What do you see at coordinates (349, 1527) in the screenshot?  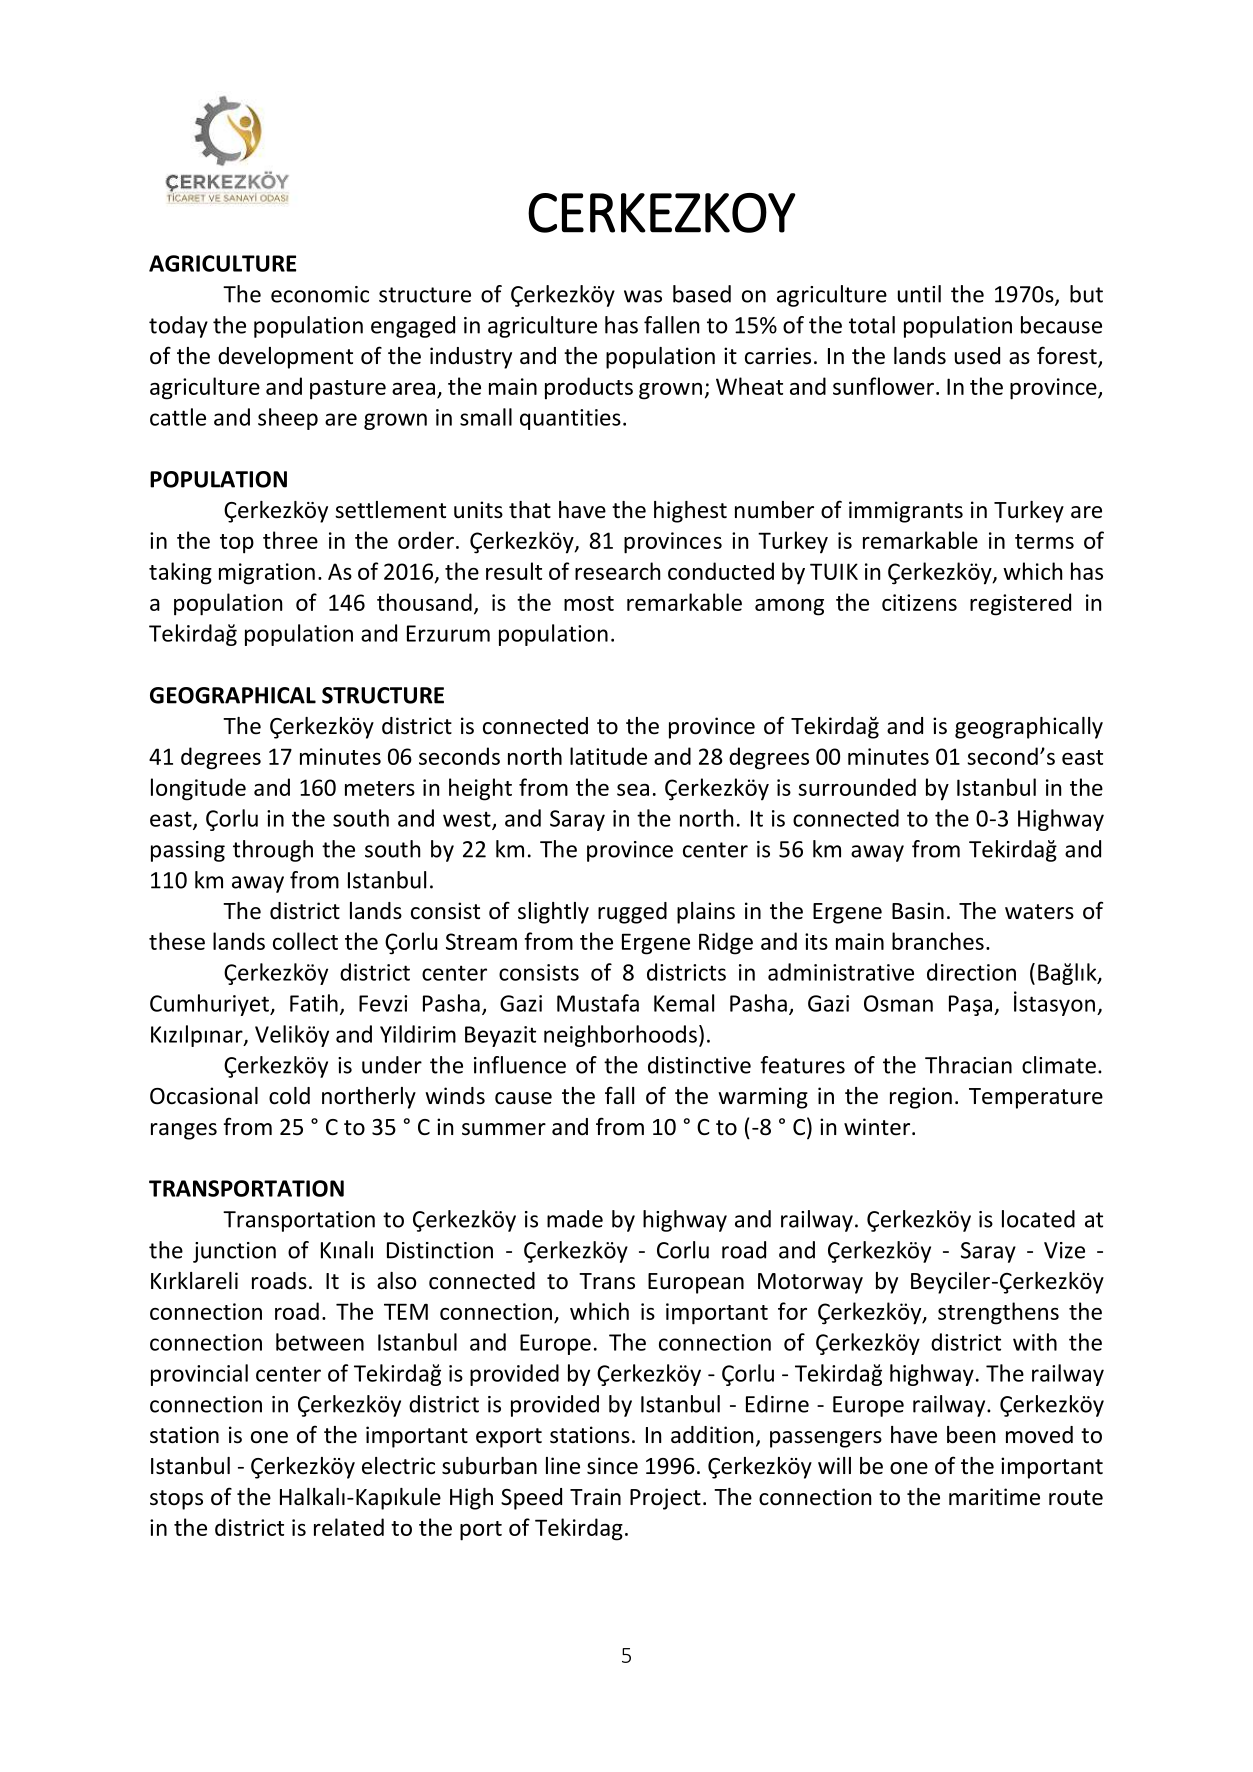 I see `related` at bounding box center [349, 1527].
